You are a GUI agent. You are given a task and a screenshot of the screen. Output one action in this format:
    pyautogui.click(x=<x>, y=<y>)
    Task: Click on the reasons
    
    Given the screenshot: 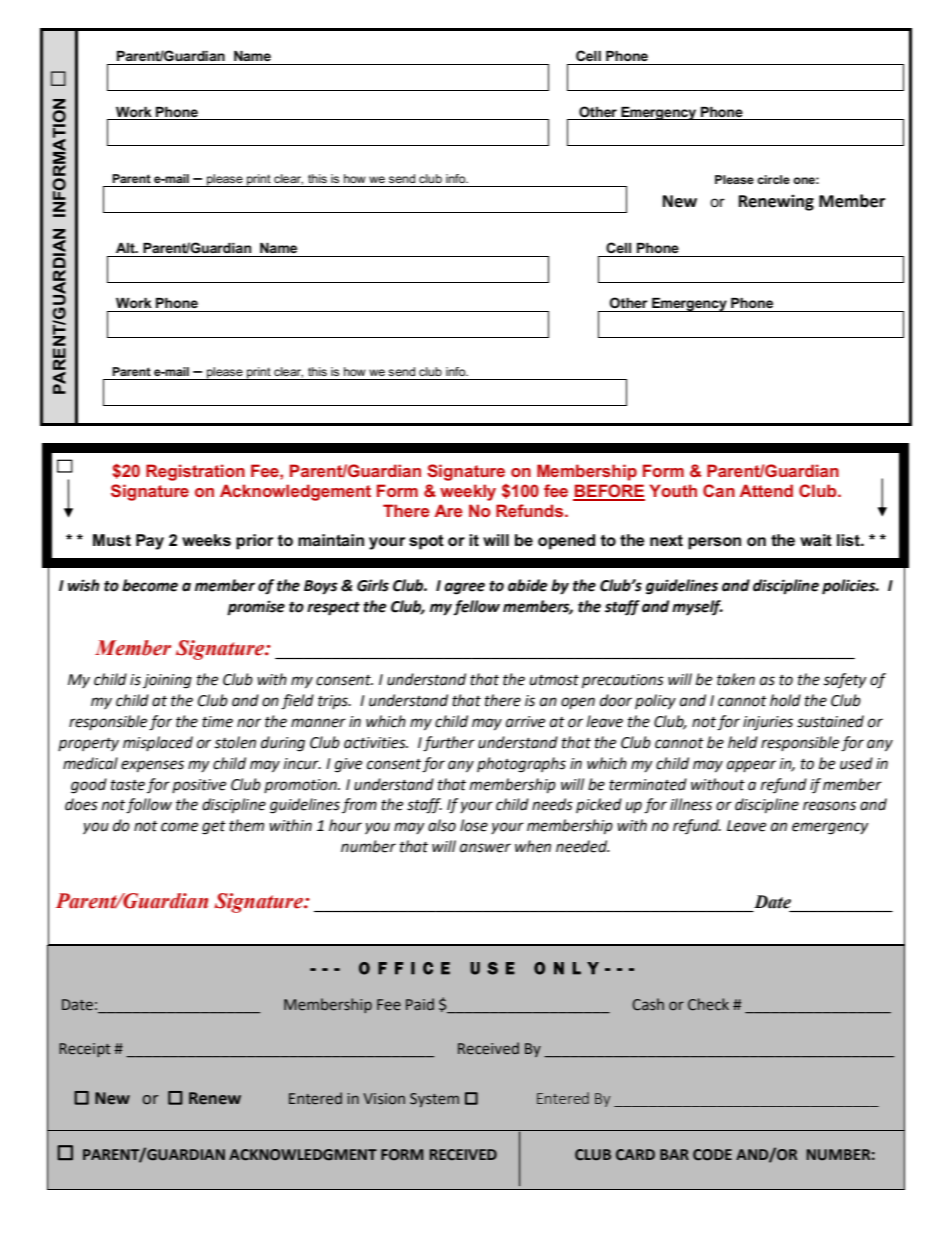 What is the action you would take?
    pyautogui.click(x=829, y=806)
